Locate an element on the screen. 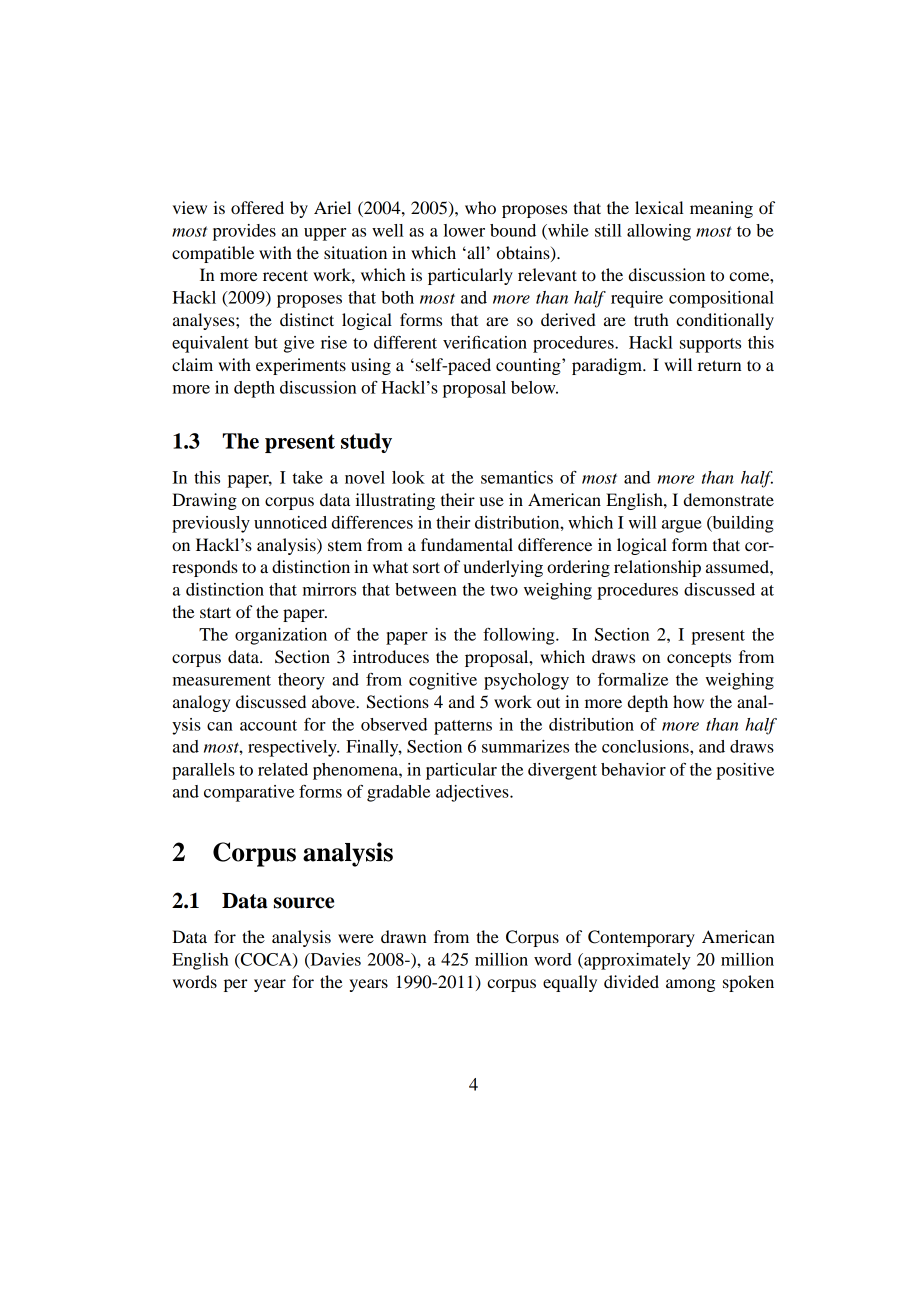  lower is located at coordinates (464, 230).
